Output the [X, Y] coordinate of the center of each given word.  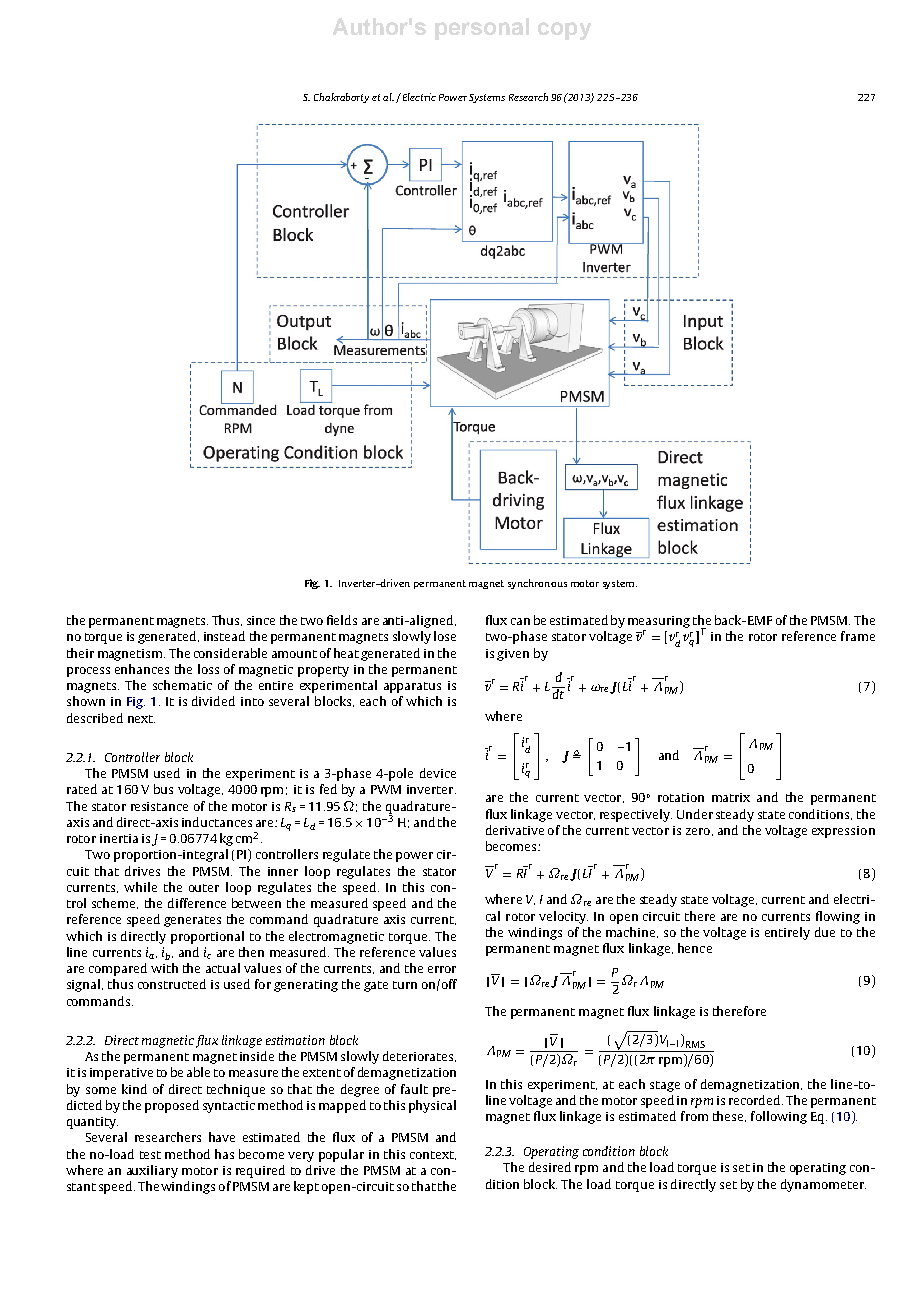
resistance [159, 806]
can [520, 621]
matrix [731, 797]
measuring [659, 622]
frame [858, 636]
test [150, 1155]
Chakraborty [341, 98]
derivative [515, 830]
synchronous [537, 584]
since [261, 620]
